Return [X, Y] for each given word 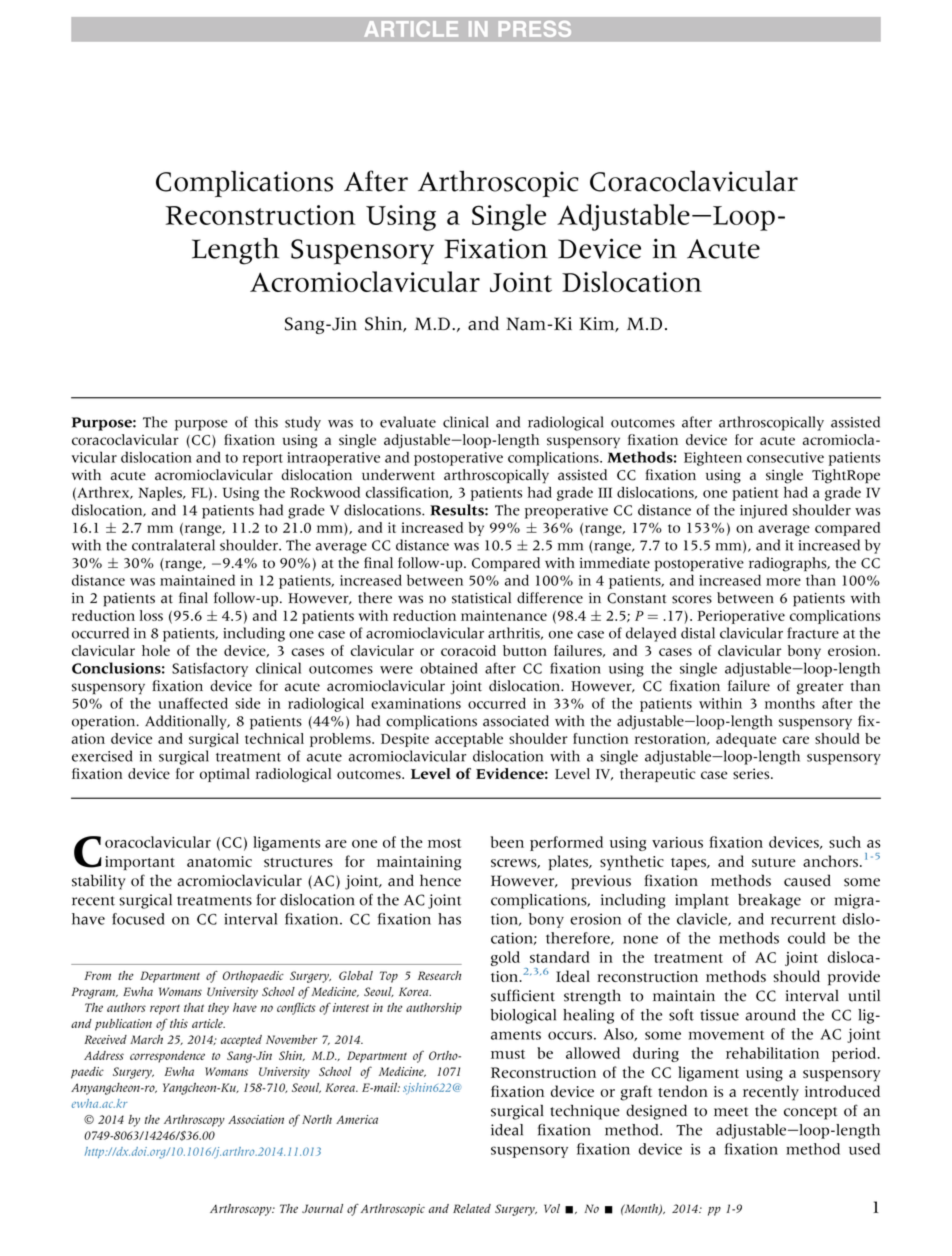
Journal [322, 1208]
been [507, 842]
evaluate [408, 422]
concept [811, 1113]
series [752, 773]
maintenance [504, 615]
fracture [813, 633]
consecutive [785, 457]
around [770, 1015]
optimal [225, 775]
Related [472, 1208]
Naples [161, 494]
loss [151, 615]
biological [523, 1016]
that [194, 1007]
